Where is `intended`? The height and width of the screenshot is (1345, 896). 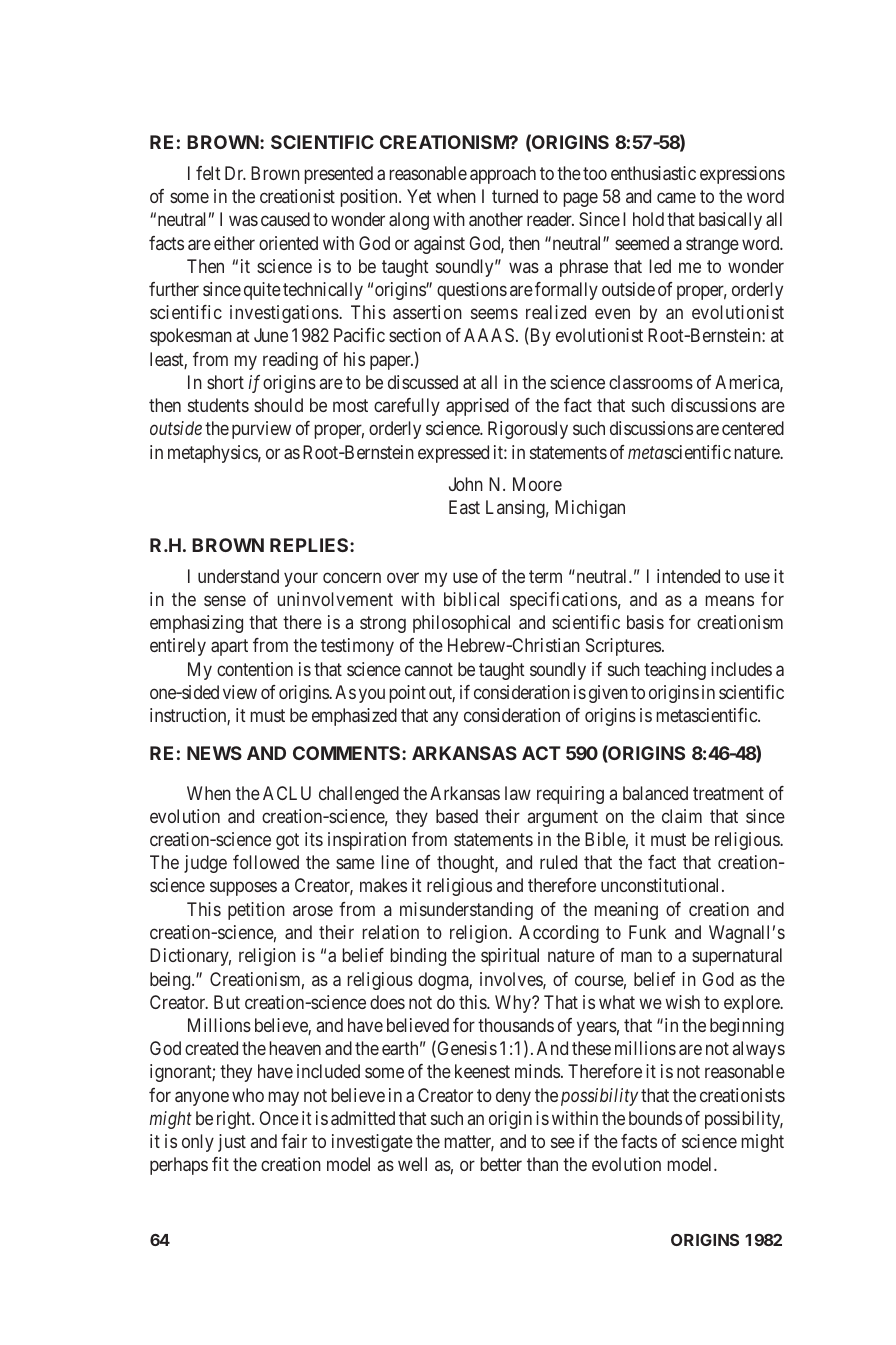 intended is located at coordinates (688, 576).
